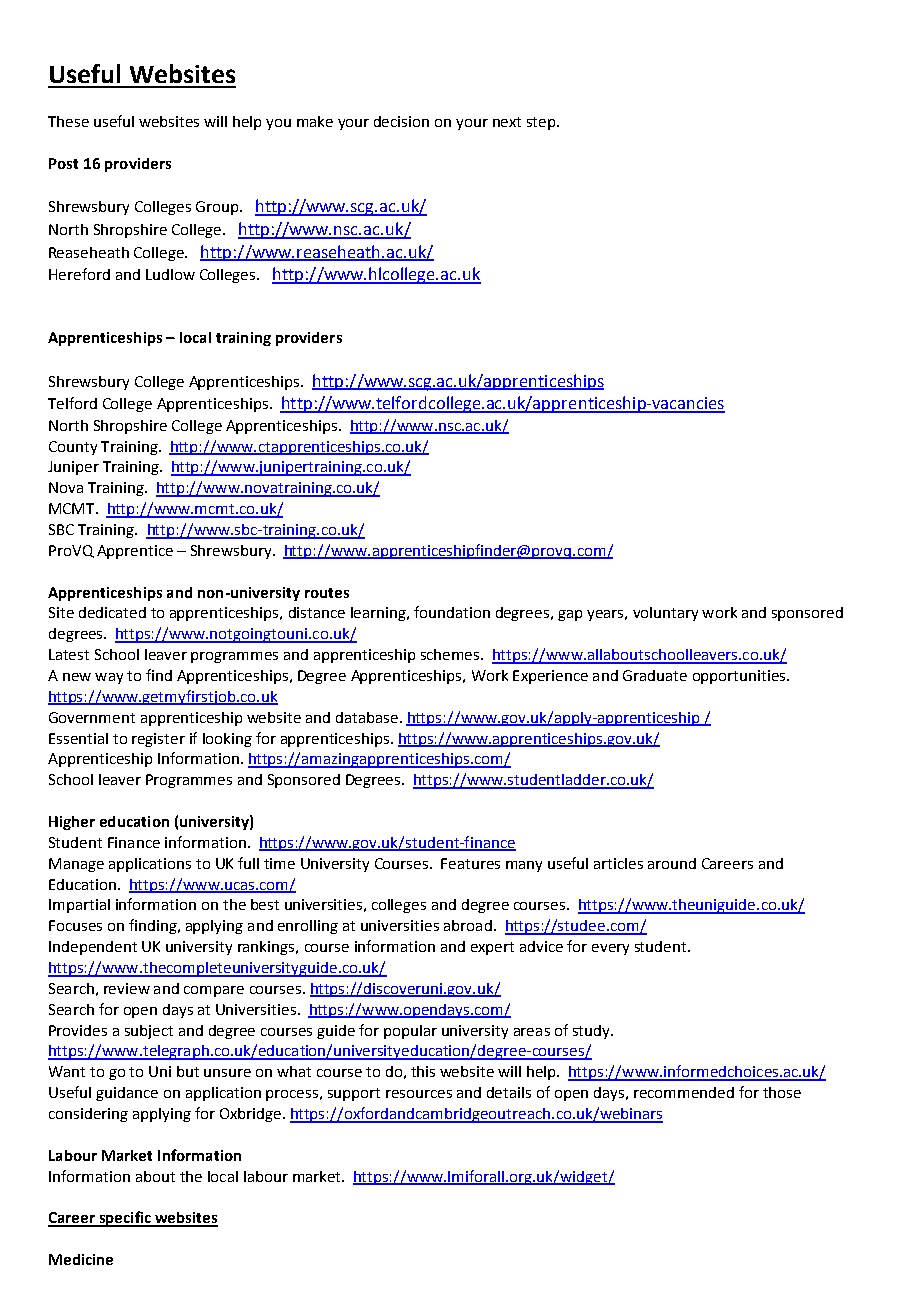 The height and width of the document is (1308, 924). What do you see at coordinates (452, 612) in the document?
I see `foundation` at bounding box center [452, 612].
